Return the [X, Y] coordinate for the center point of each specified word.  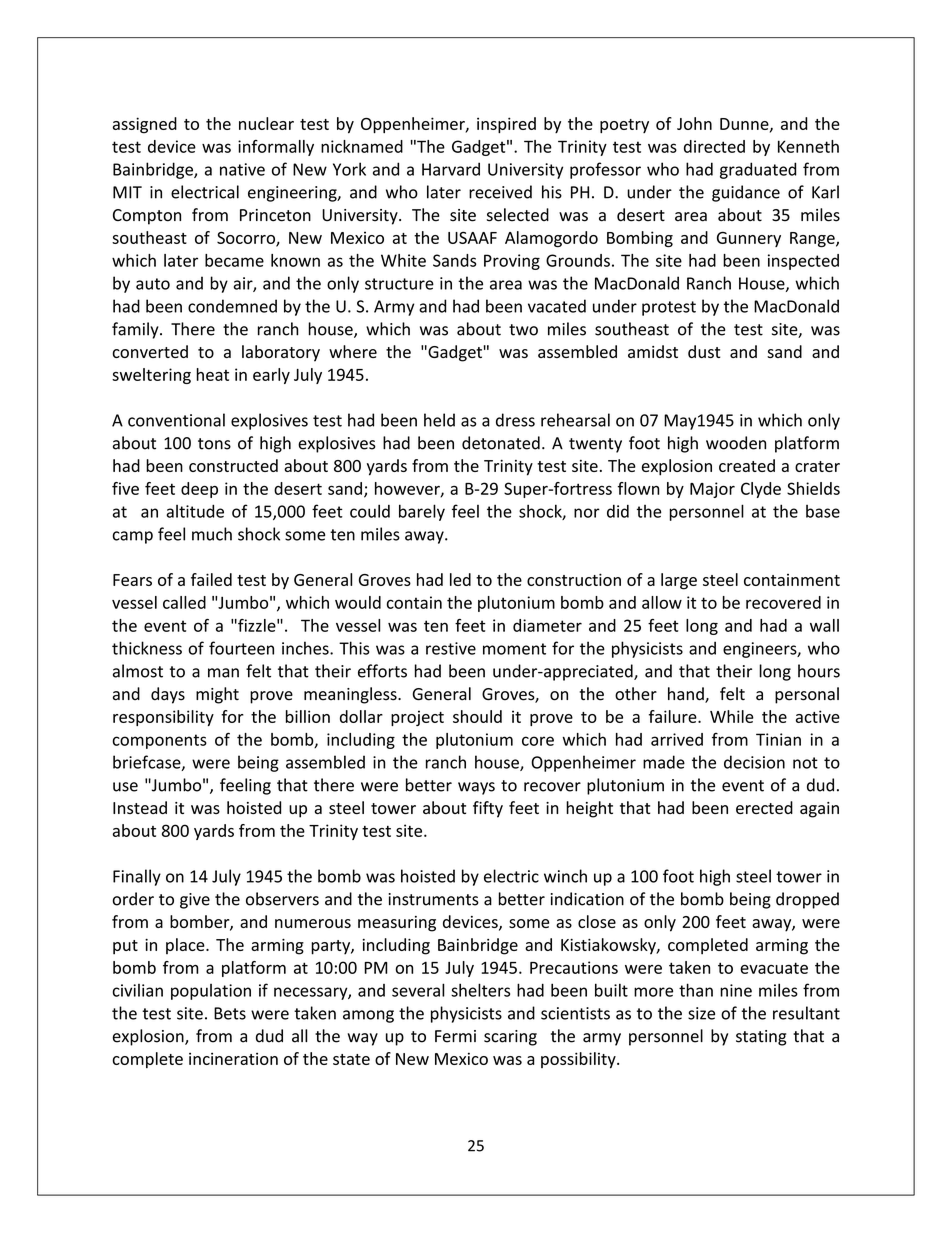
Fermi [455, 1036]
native [242, 169]
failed [211, 579]
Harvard [451, 169]
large [679, 581]
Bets [230, 1013]
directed [714, 146]
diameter [547, 625]
